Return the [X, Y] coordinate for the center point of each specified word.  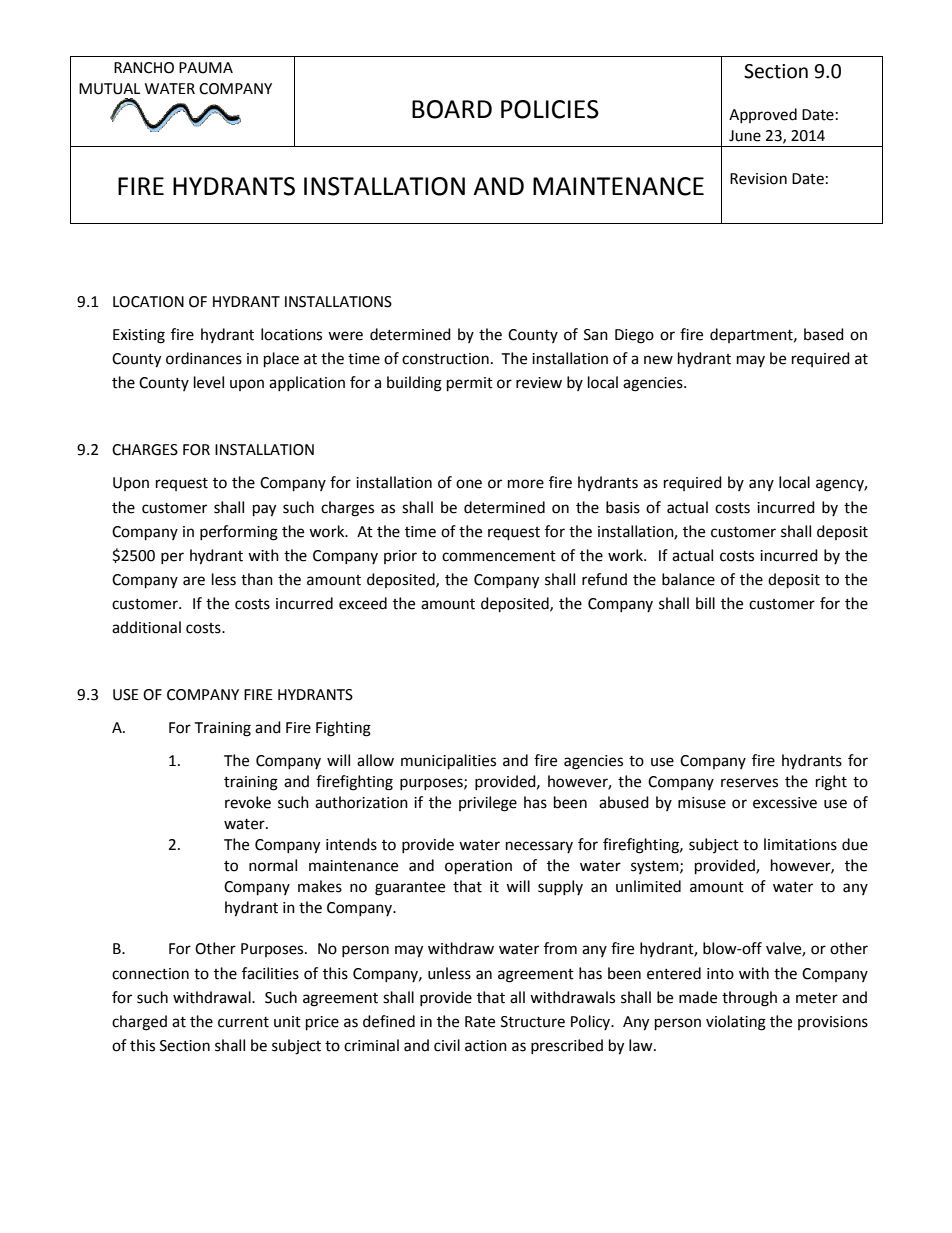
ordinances [204, 358]
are [194, 581]
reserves [749, 783]
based [824, 334]
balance [688, 579]
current [243, 1022]
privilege [488, 804]
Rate [480, 1022]
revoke [248, 802]
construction [445, 359]
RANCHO [144, 68]
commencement [499, 556]
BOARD [452, 109]
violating [736, 1023]
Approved [763, 115]
